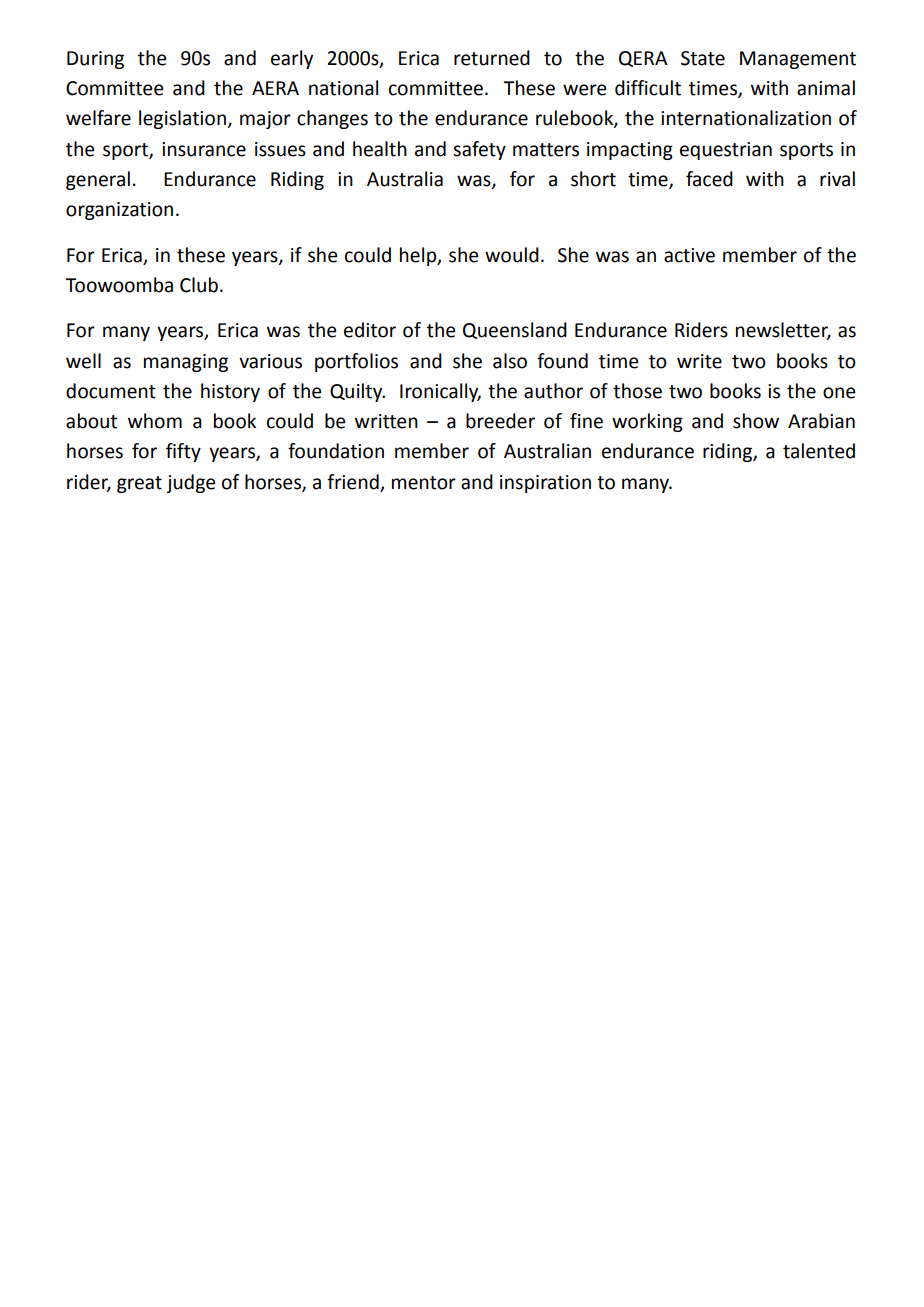 This page has height=1307, width=924. I want to click on write, so click(699, 361).
